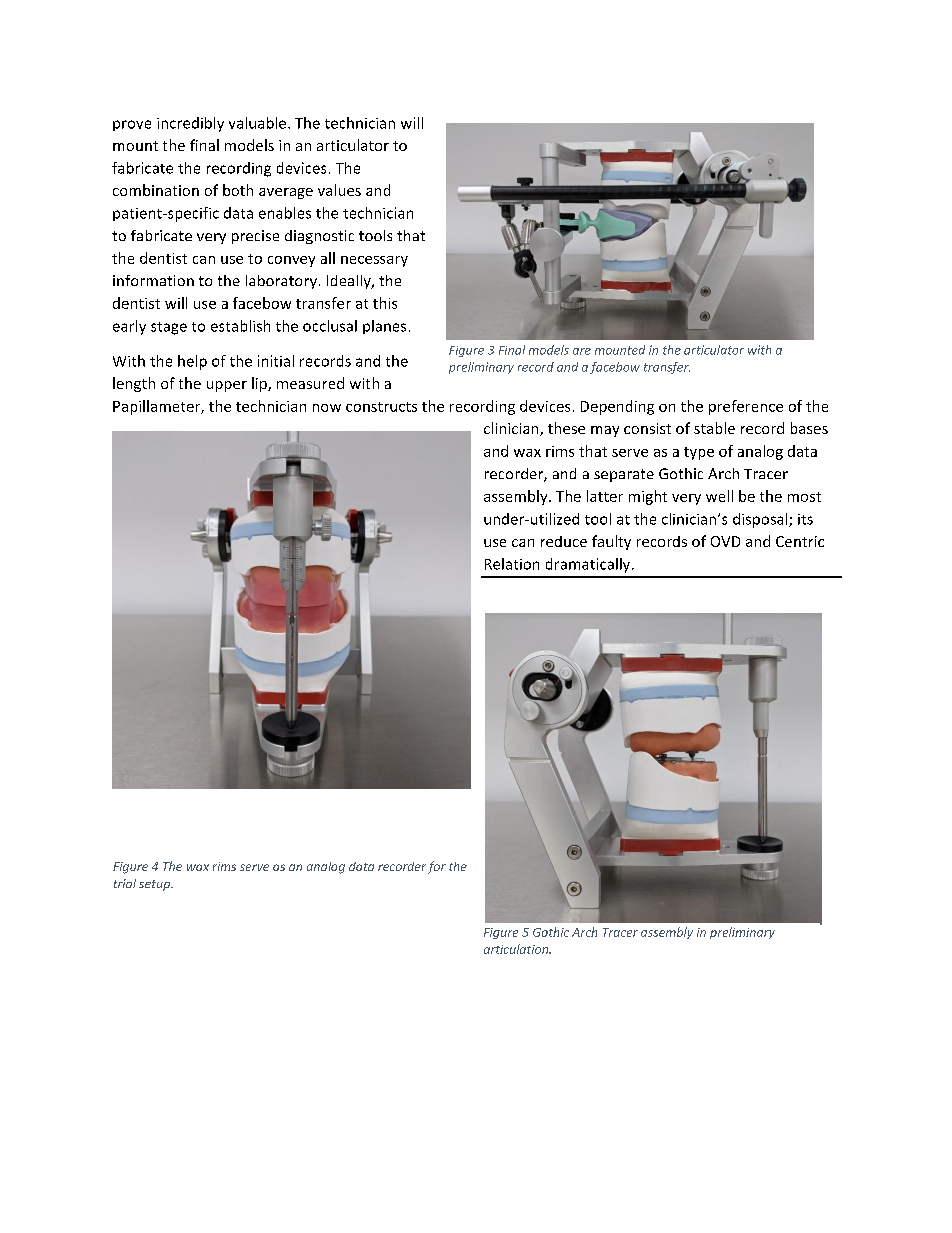  I want to click on Centric, so click(800, 541).
